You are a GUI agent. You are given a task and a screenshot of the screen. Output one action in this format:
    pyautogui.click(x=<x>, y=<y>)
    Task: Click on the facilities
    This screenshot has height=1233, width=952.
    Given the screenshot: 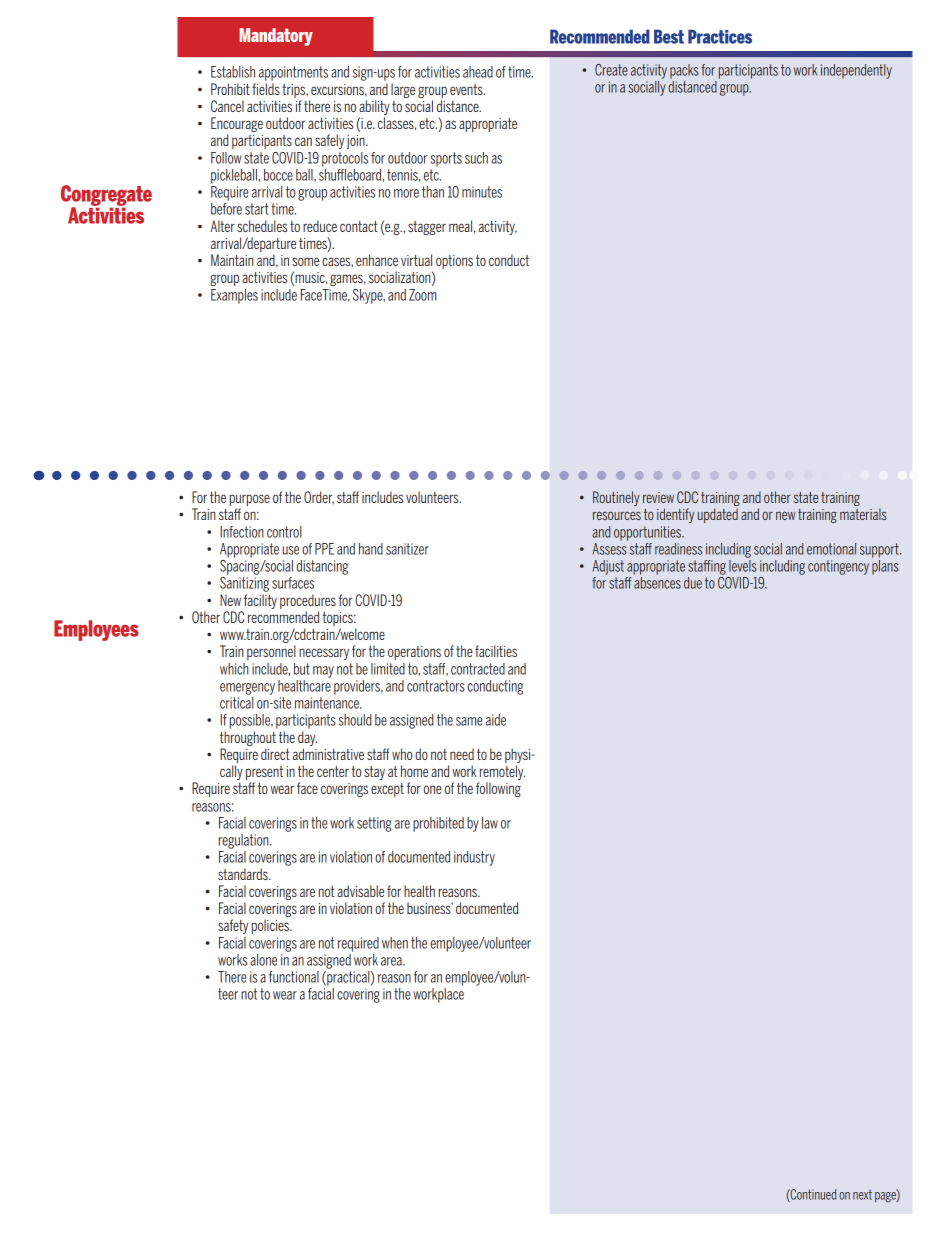 What is the action you would take?
    pyautogui.click(x=496, y=651)
